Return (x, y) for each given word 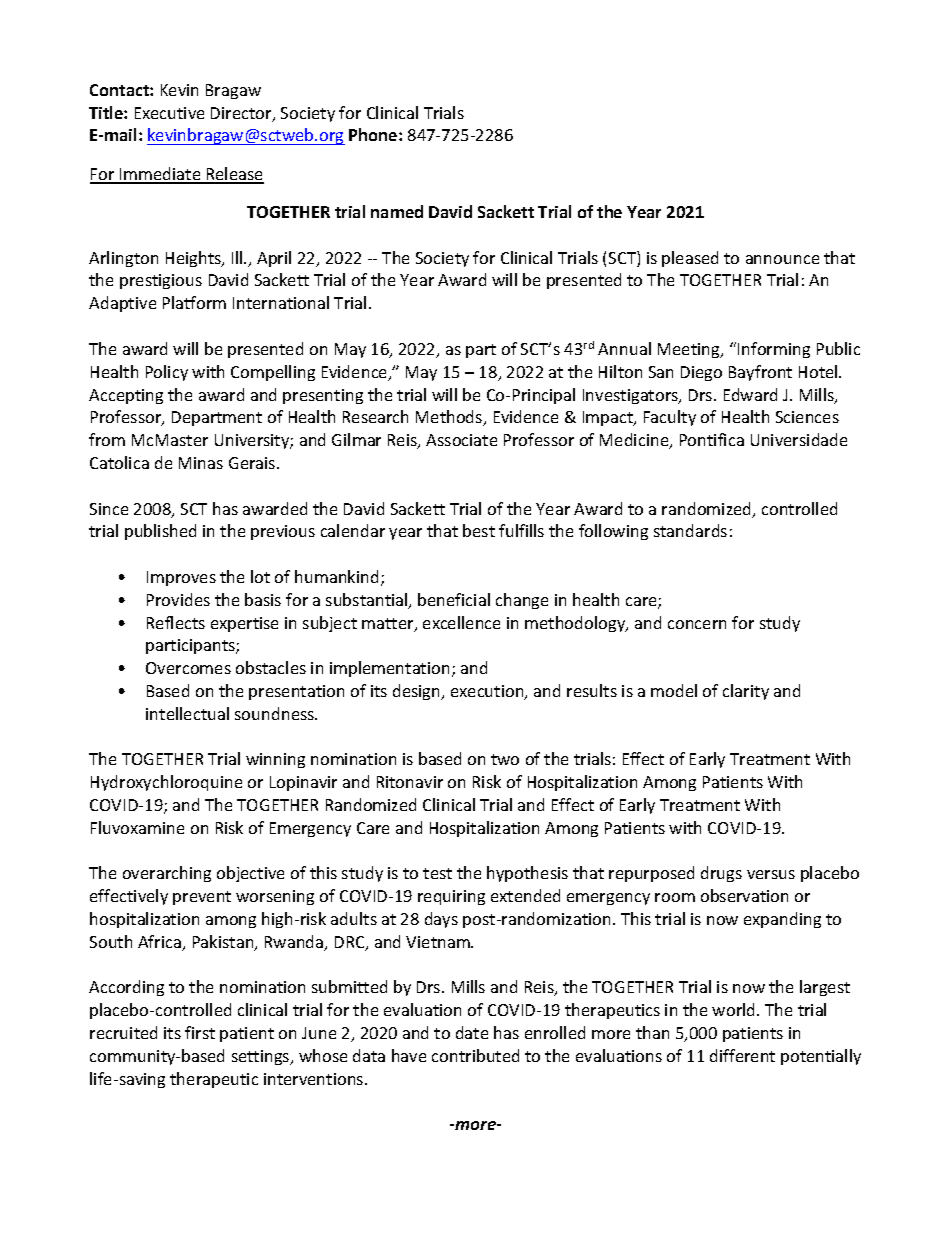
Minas (201, 463)
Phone (374, 134)
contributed (475, 1055)
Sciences (807, 417)
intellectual (187, 713)
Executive (169, 113)
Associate (461, 440)
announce (782, 259)
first (200, 1032)
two (505, 759)
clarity (746, 692)
